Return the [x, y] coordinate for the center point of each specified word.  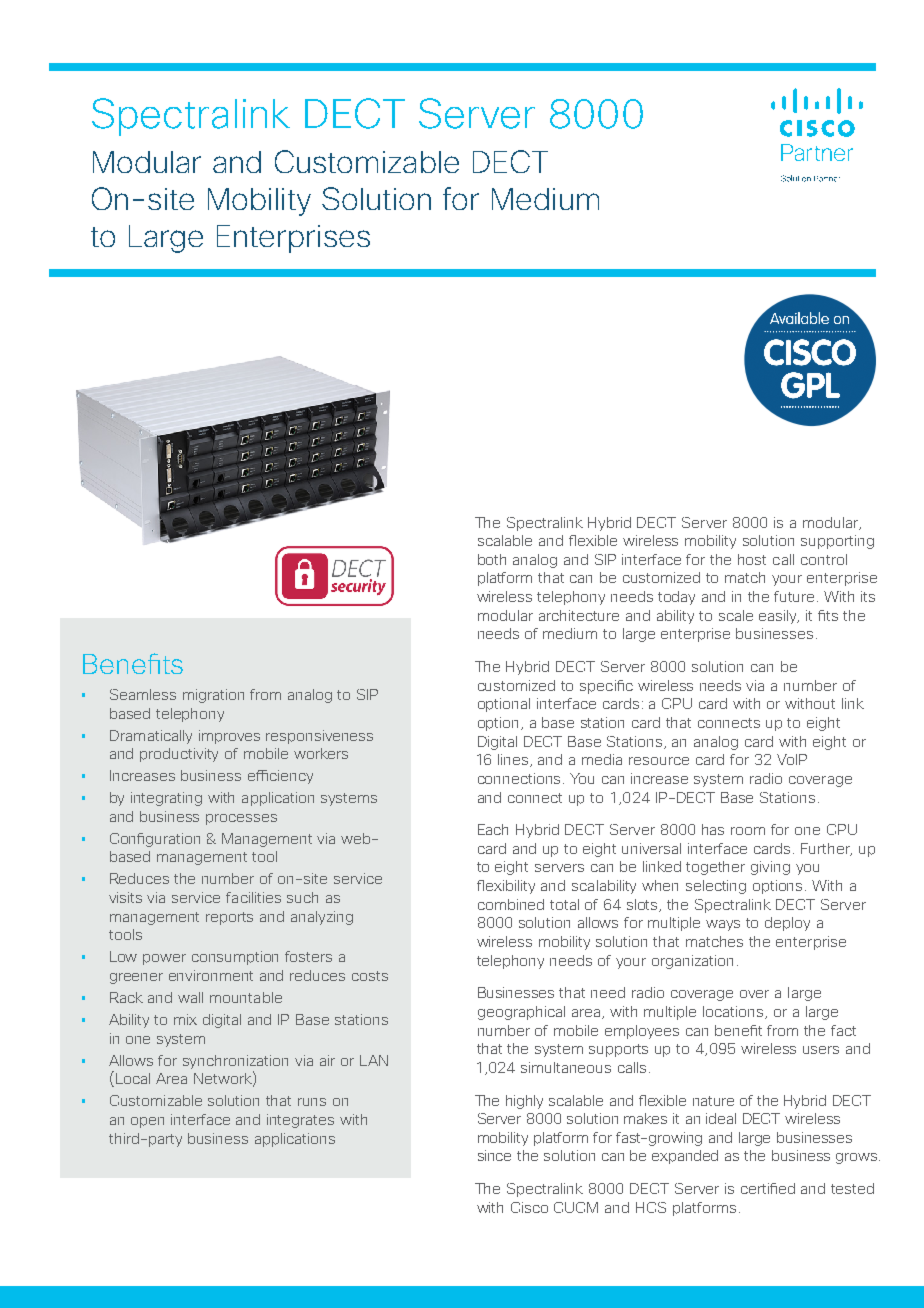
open [147, 1122]
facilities [253, 897]
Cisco [529, 1207]
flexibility [506, 887]
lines [514, 760]
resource [659, 761]
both [492, 559]
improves [229, 737]
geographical [521, 1013]
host [752, 559]
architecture [579, 615]
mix [185, 1019]
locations [734, 1012]
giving [770, 868]
